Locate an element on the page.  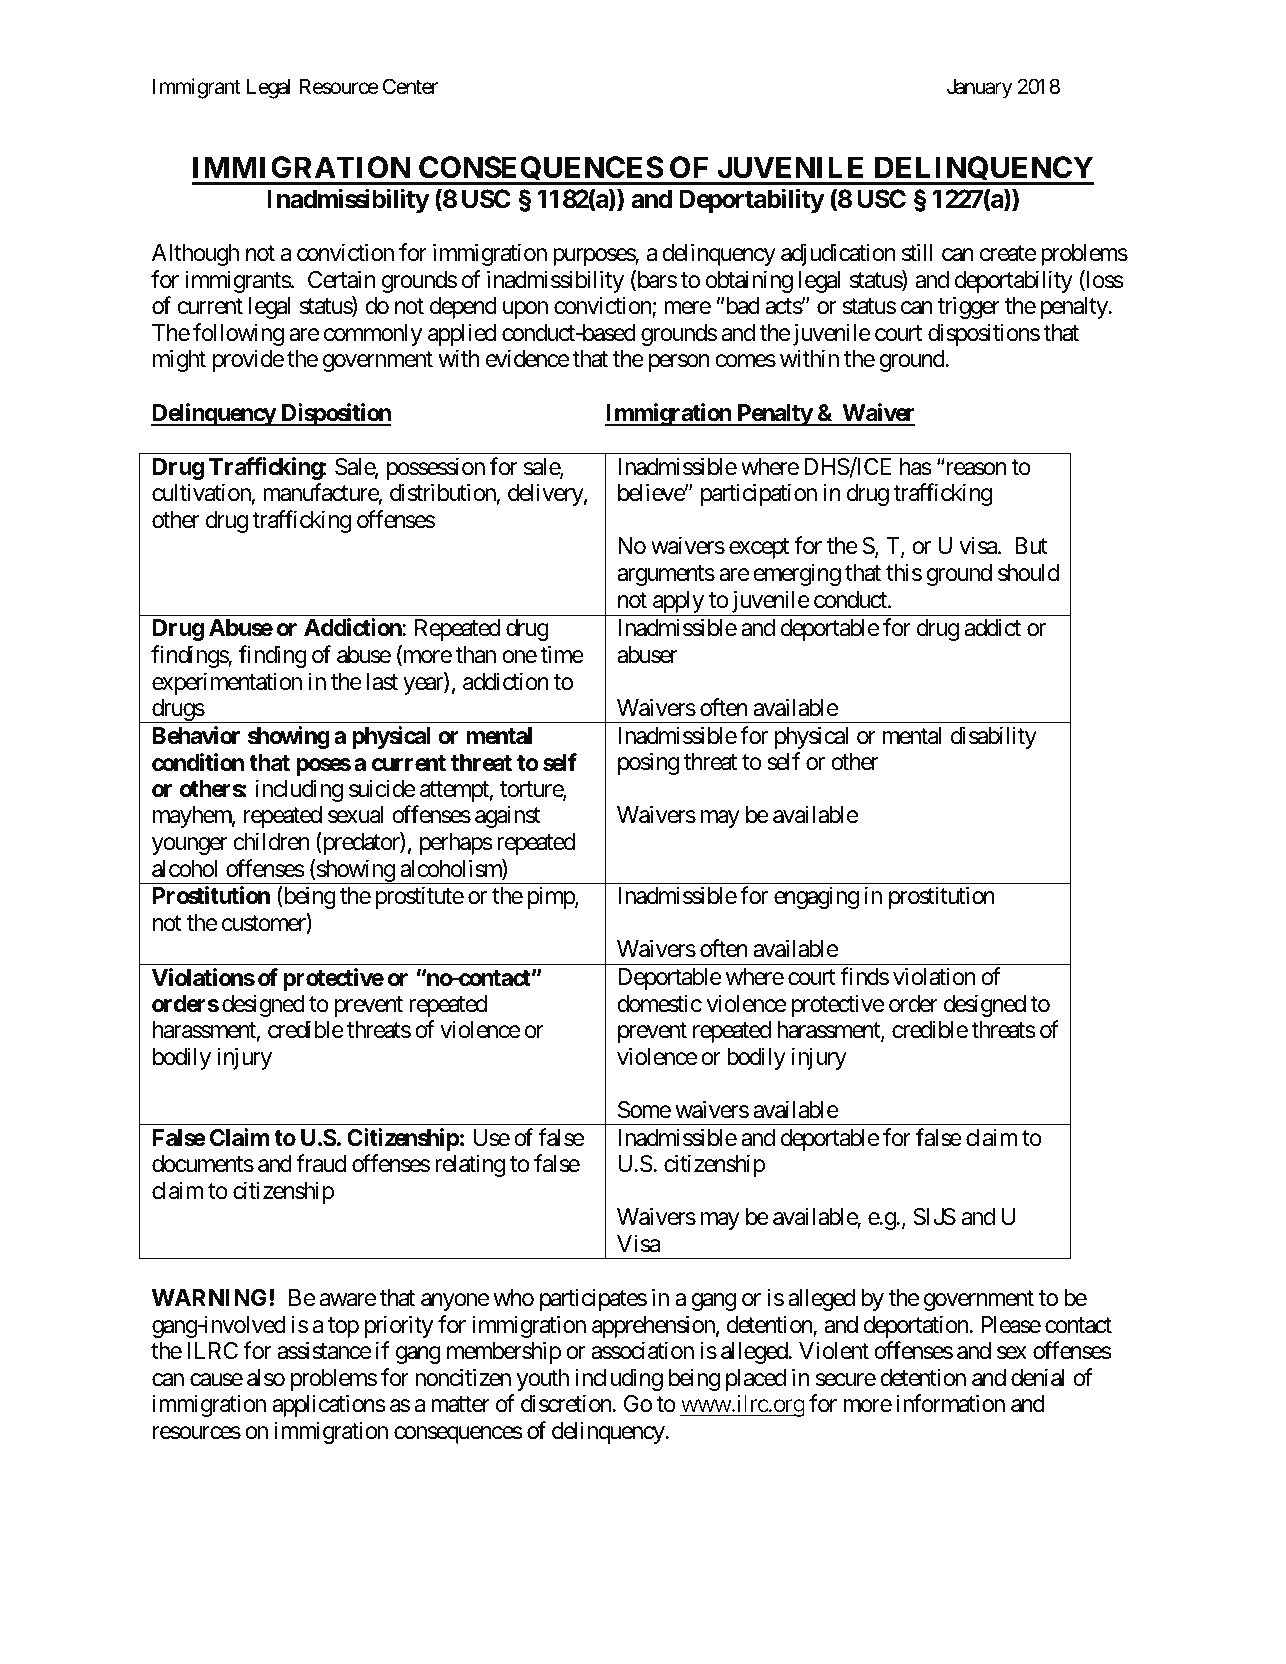
obtaining is located at coordinates (749, 281).
